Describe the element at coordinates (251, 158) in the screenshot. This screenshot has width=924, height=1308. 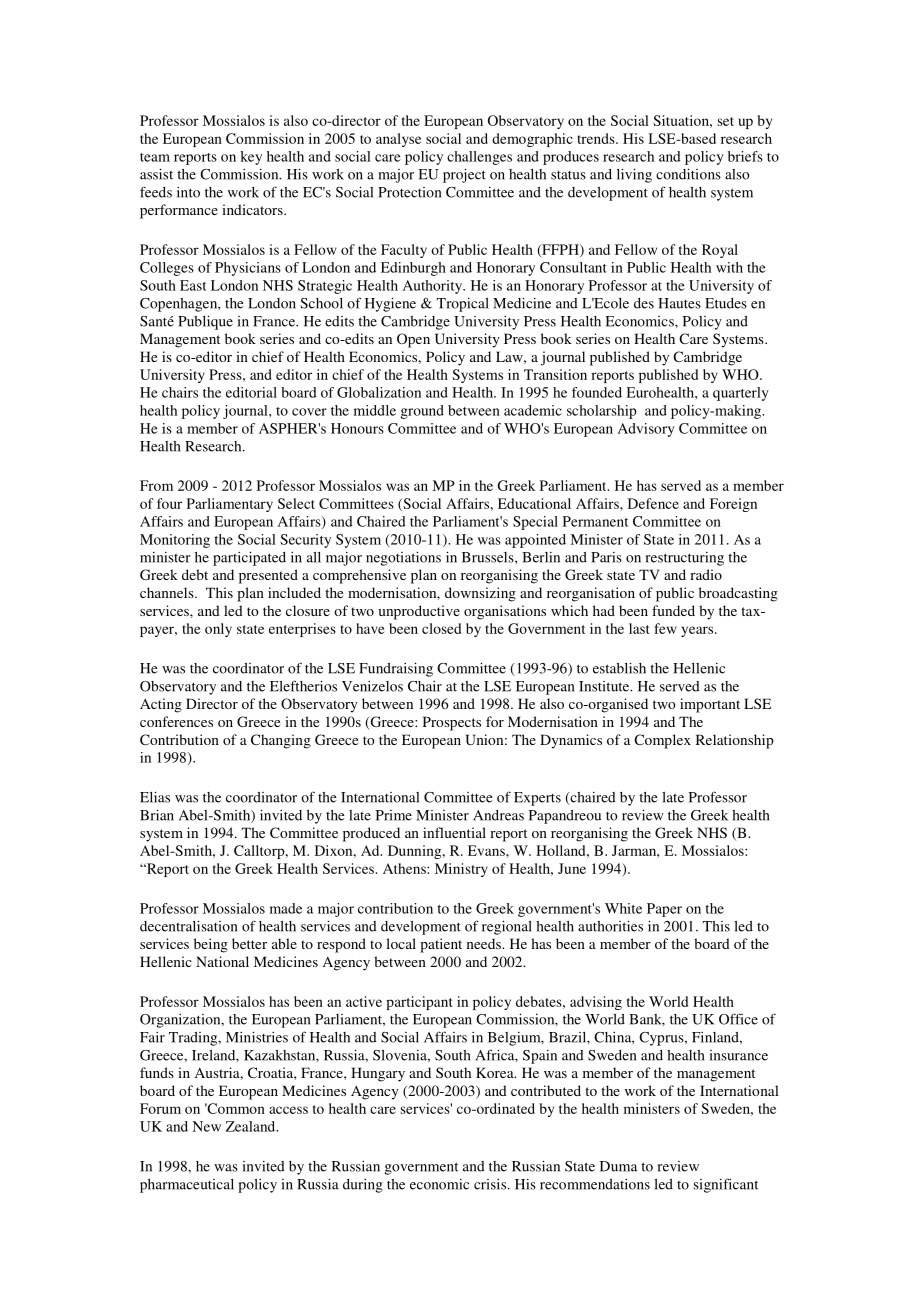
I see `key` at that location.
